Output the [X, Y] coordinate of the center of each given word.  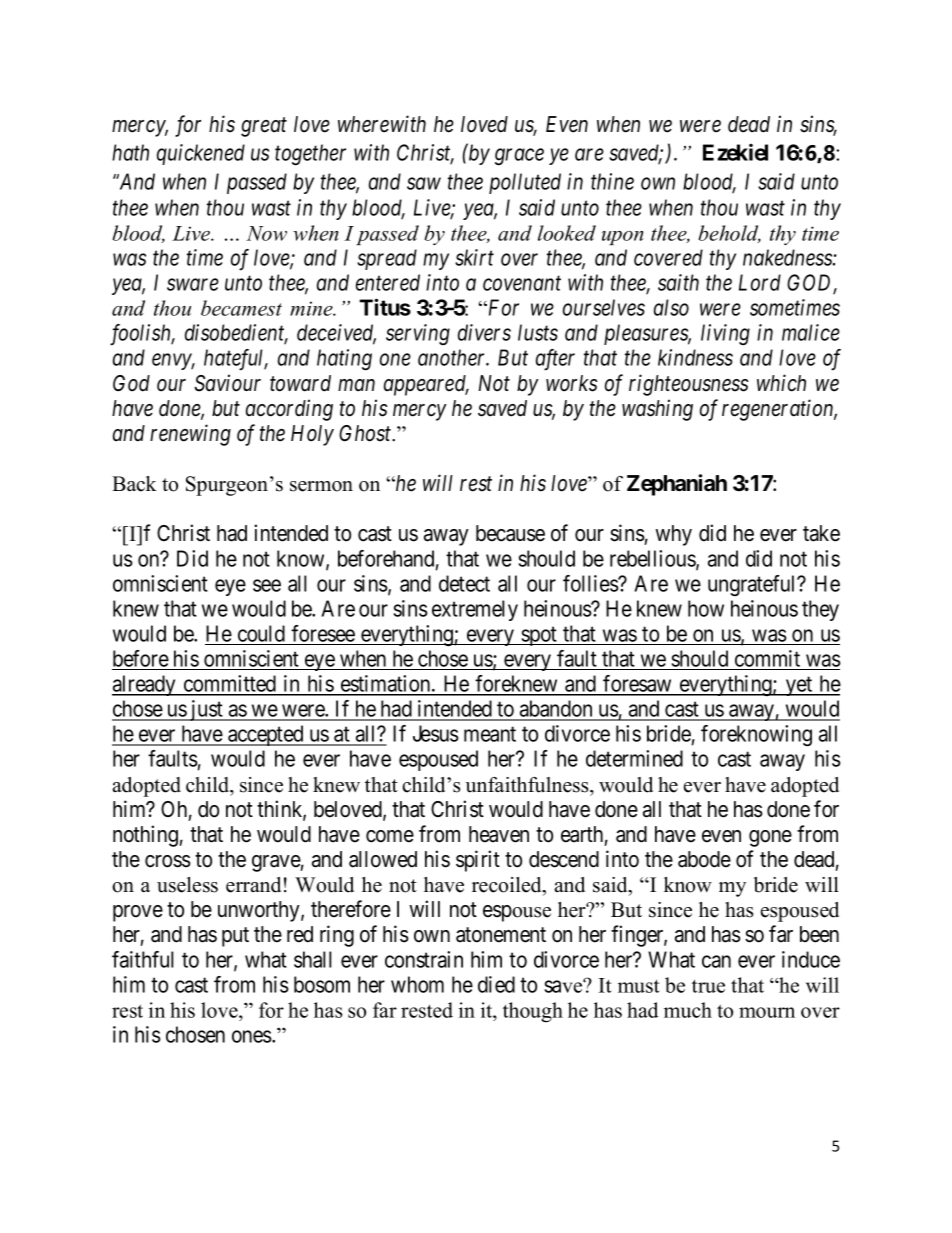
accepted [266, 735]
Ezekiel [735, 152]
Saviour [227, 383]
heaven [499, 834]
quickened [201, 154]
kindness [695, 357]
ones [252, 1036]
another [453, 357]
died [496, 984]
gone [770, 838]
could [261, 633]
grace [519, 157]
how [706, 608]
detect [464, 583]
